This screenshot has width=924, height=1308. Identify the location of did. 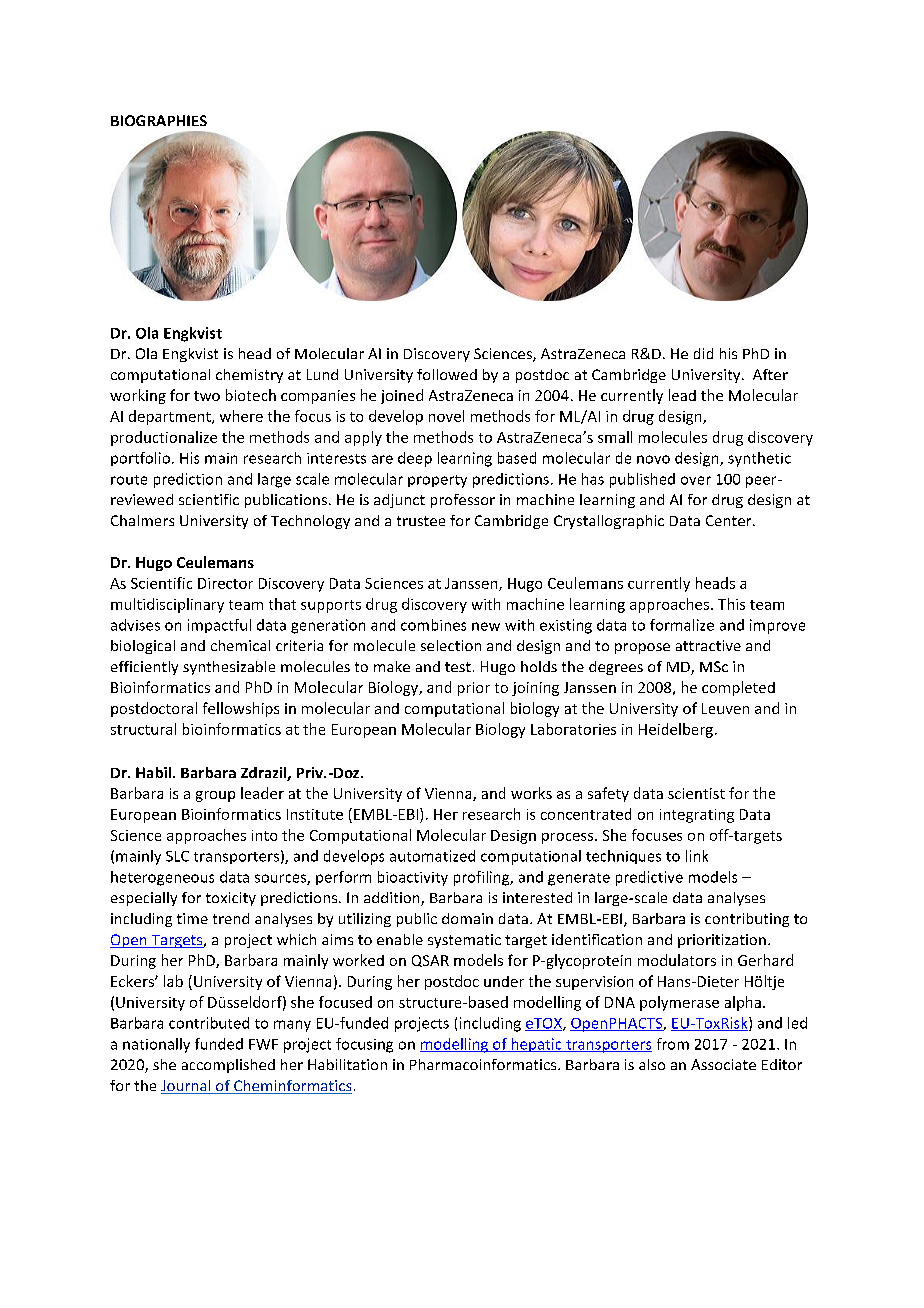
(703, 353).
